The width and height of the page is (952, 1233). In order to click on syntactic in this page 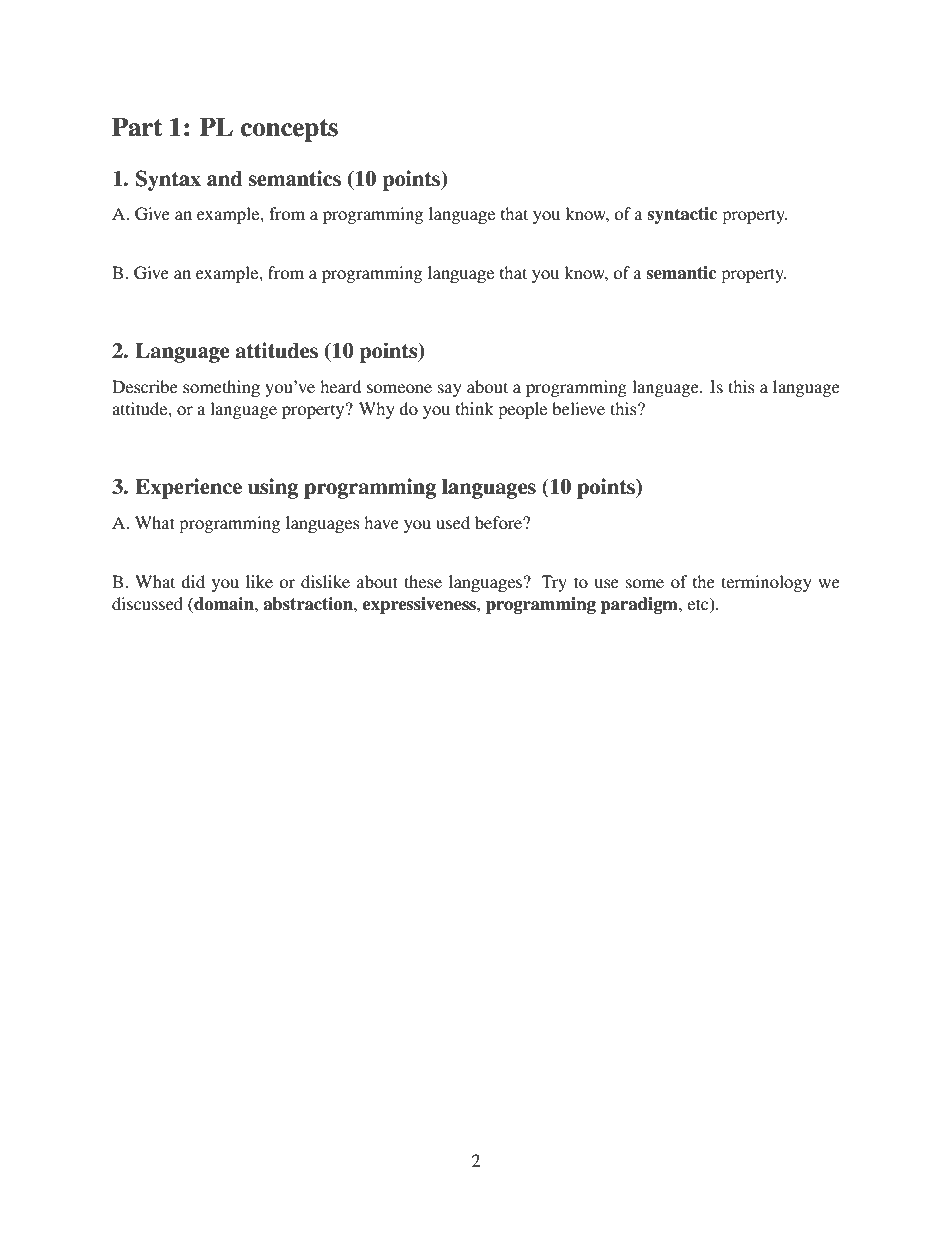, I will do `click(682, 215)`.
